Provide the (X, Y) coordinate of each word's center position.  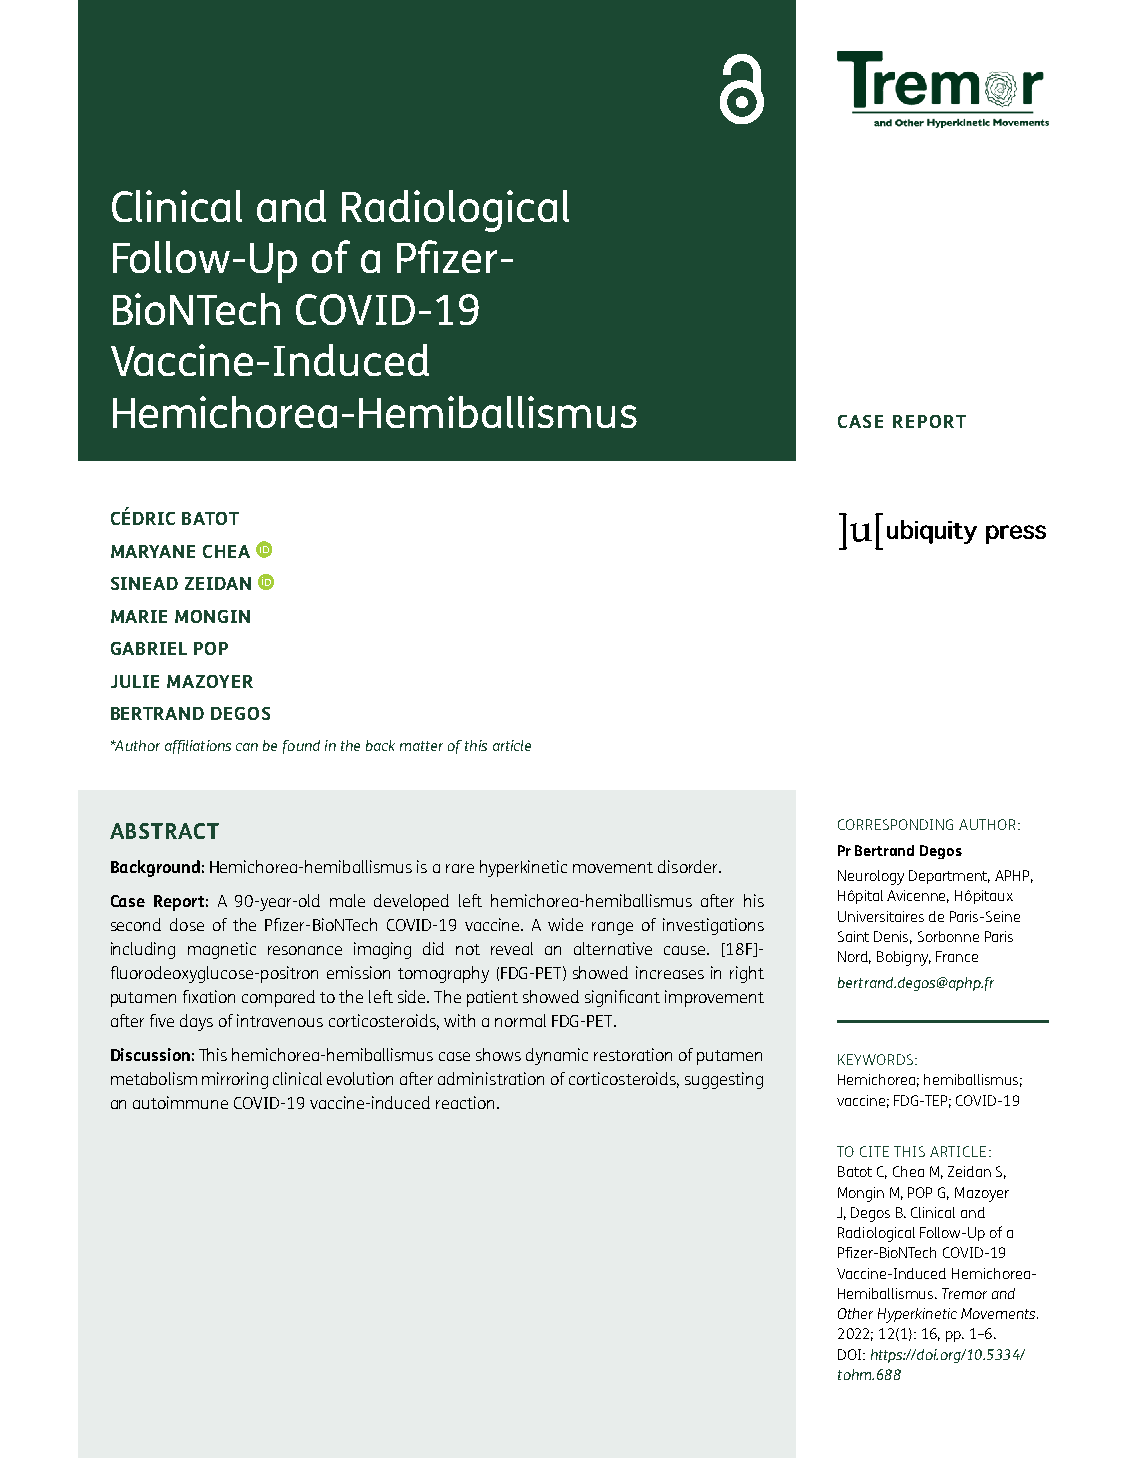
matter (421, 746)
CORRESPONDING (895, 824)
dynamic (557, 1056)
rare (460, 868)
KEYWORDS (877, 1059)
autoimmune (180, 1102)
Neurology (871, 877)
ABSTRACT (164, 831)
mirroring (235, 1080)
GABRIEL (149, 648)
